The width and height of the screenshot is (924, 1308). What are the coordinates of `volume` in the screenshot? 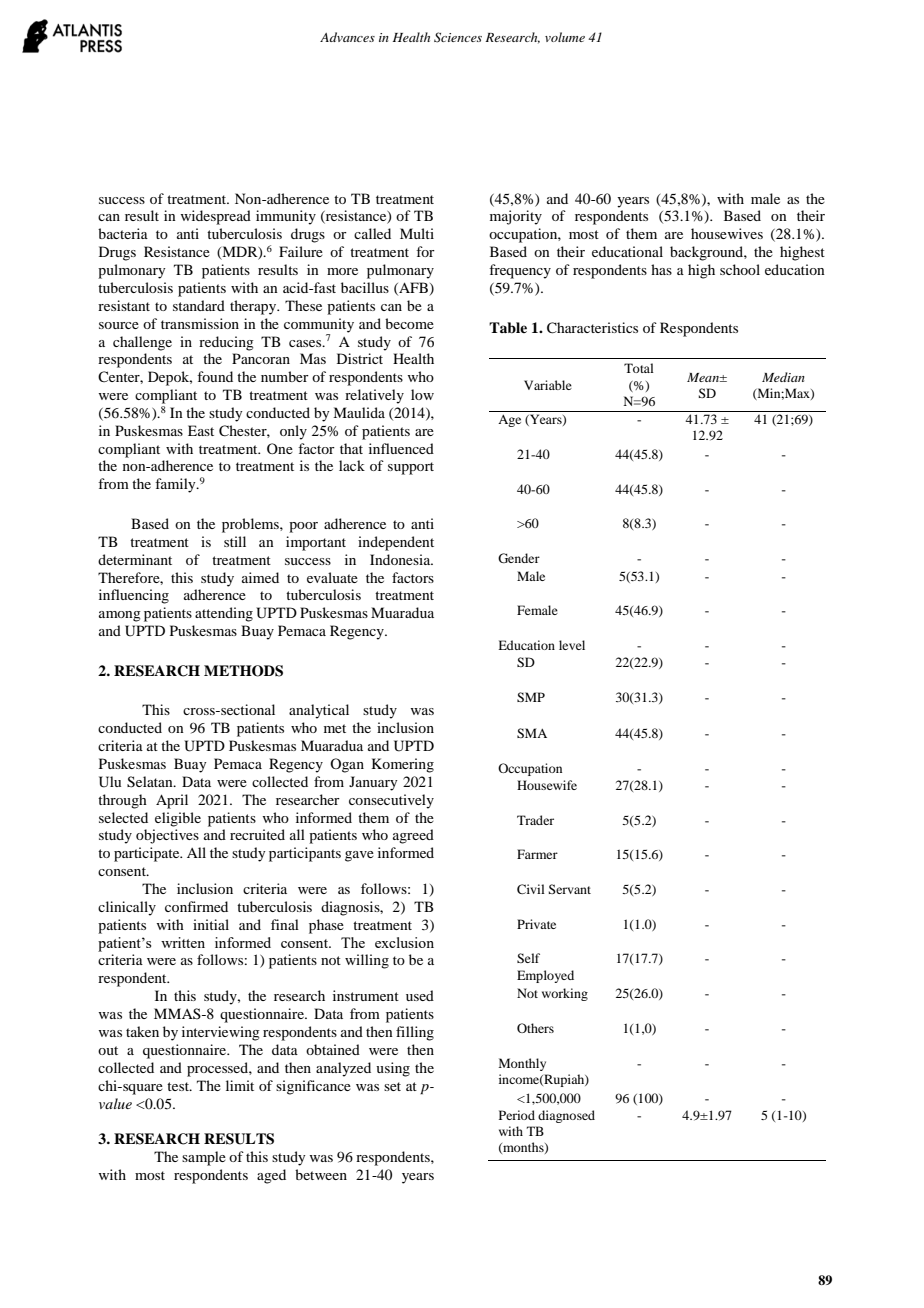 It's located at (565, 37).
